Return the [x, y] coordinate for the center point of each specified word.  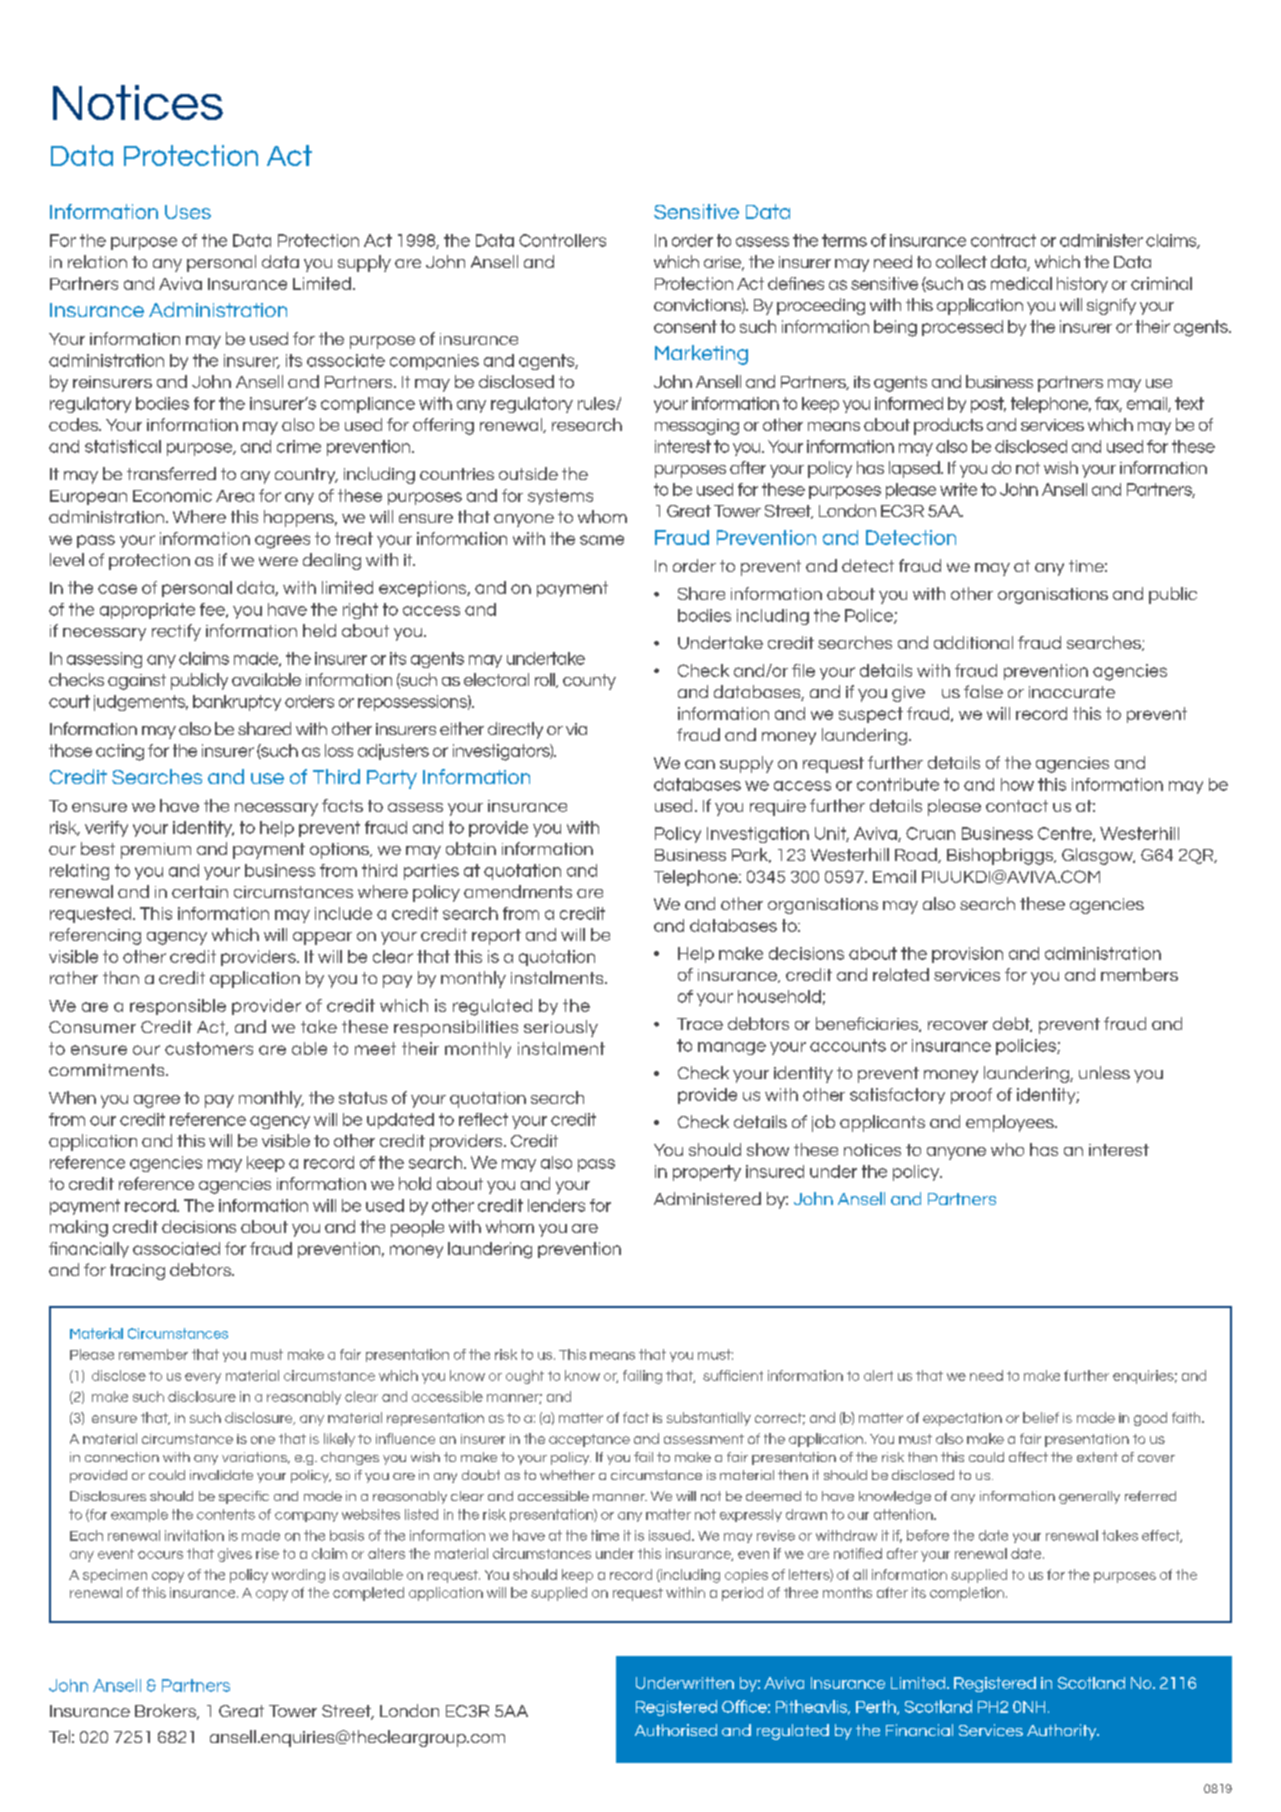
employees [1011, 1123]
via [576, 729]
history [1082, 285]
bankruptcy [237, 703]
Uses [188, 212]
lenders [556, 1205]
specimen [115, 1576]
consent [685, 326]
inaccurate [1072, 692]
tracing [137, 1272]
